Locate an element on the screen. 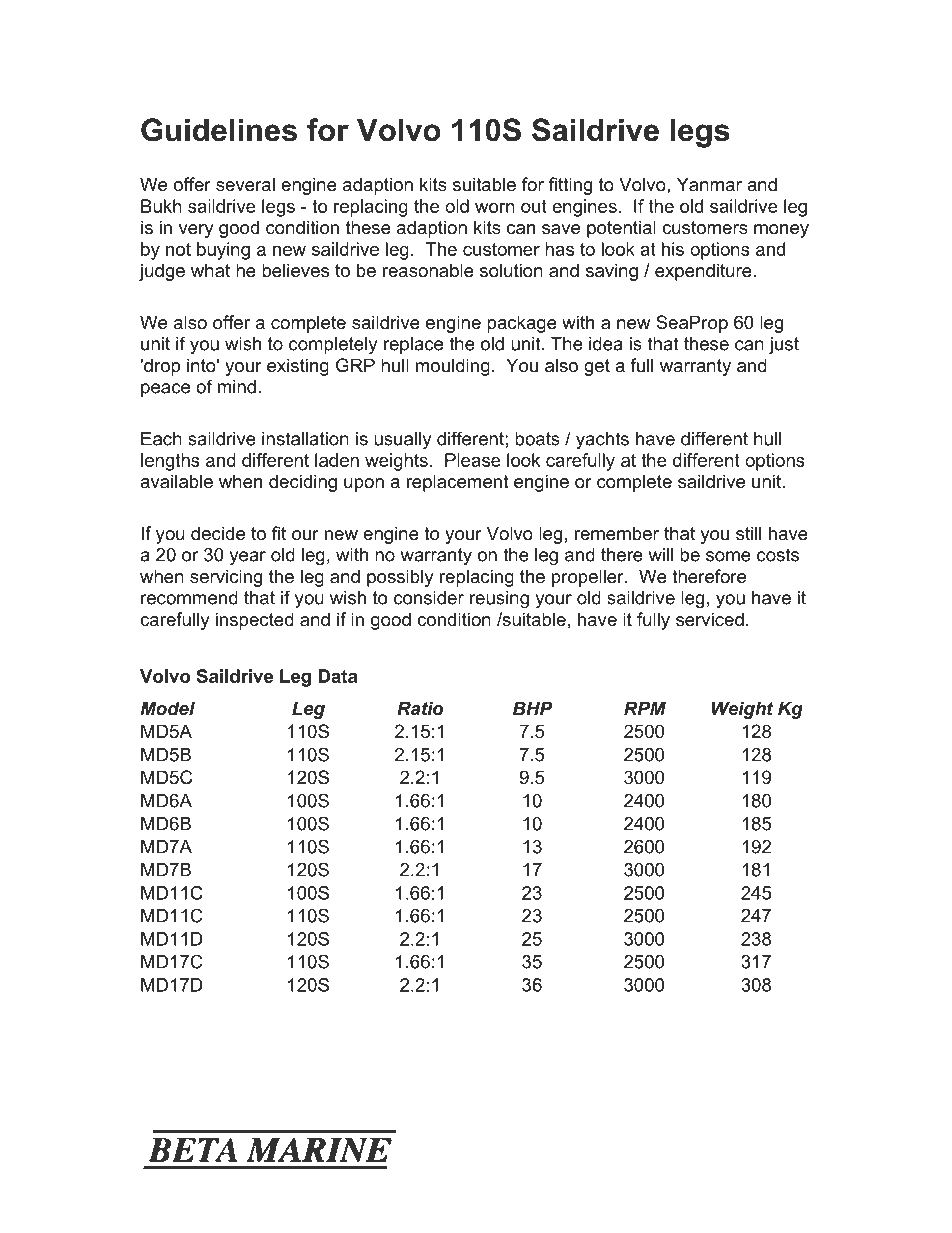  fitting is located at coordinates (570, 186).
